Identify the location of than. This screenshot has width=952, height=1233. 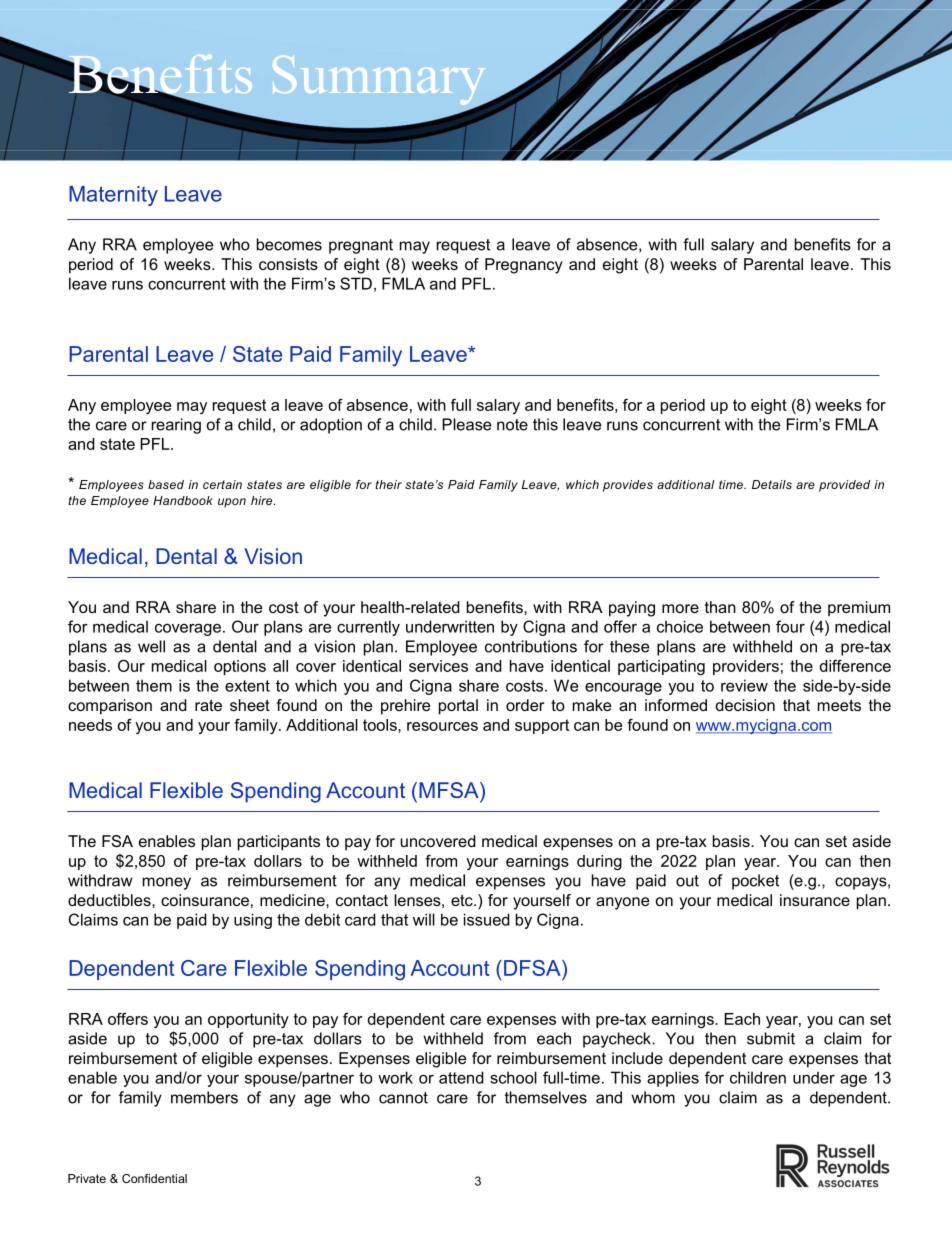
(720, 607).
